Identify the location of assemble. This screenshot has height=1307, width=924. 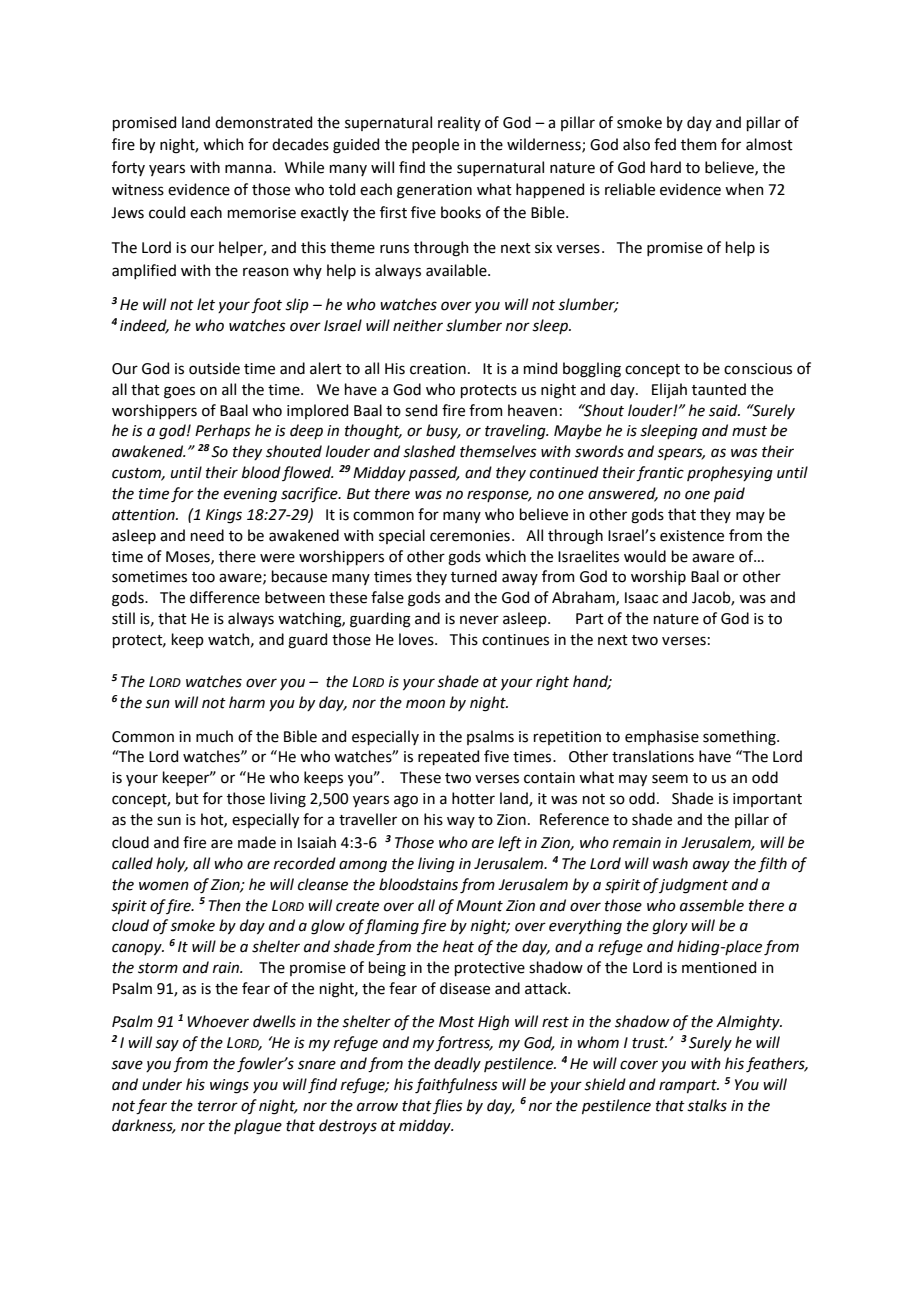
(712, 905).
